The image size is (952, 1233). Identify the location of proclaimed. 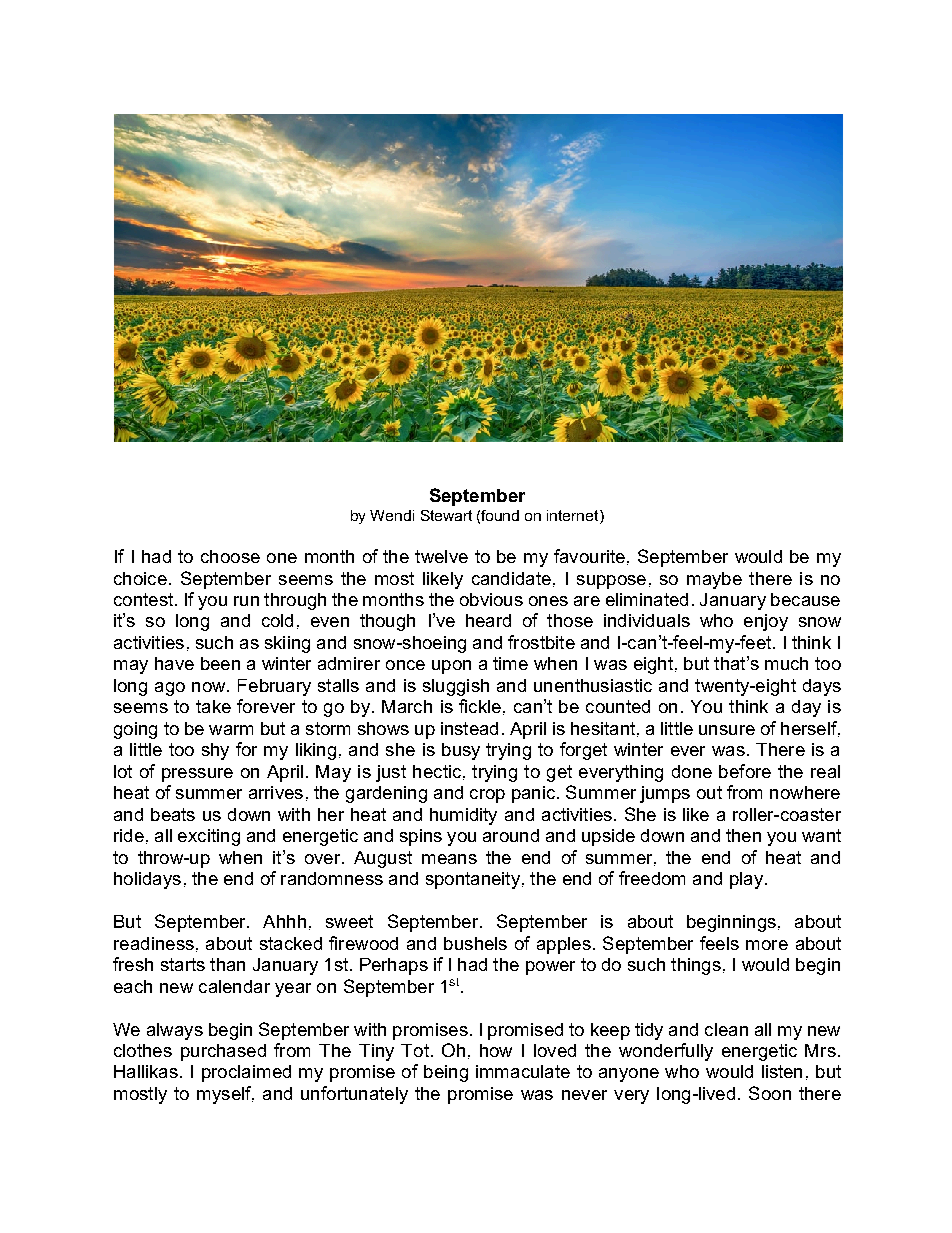
(246, 1073).
